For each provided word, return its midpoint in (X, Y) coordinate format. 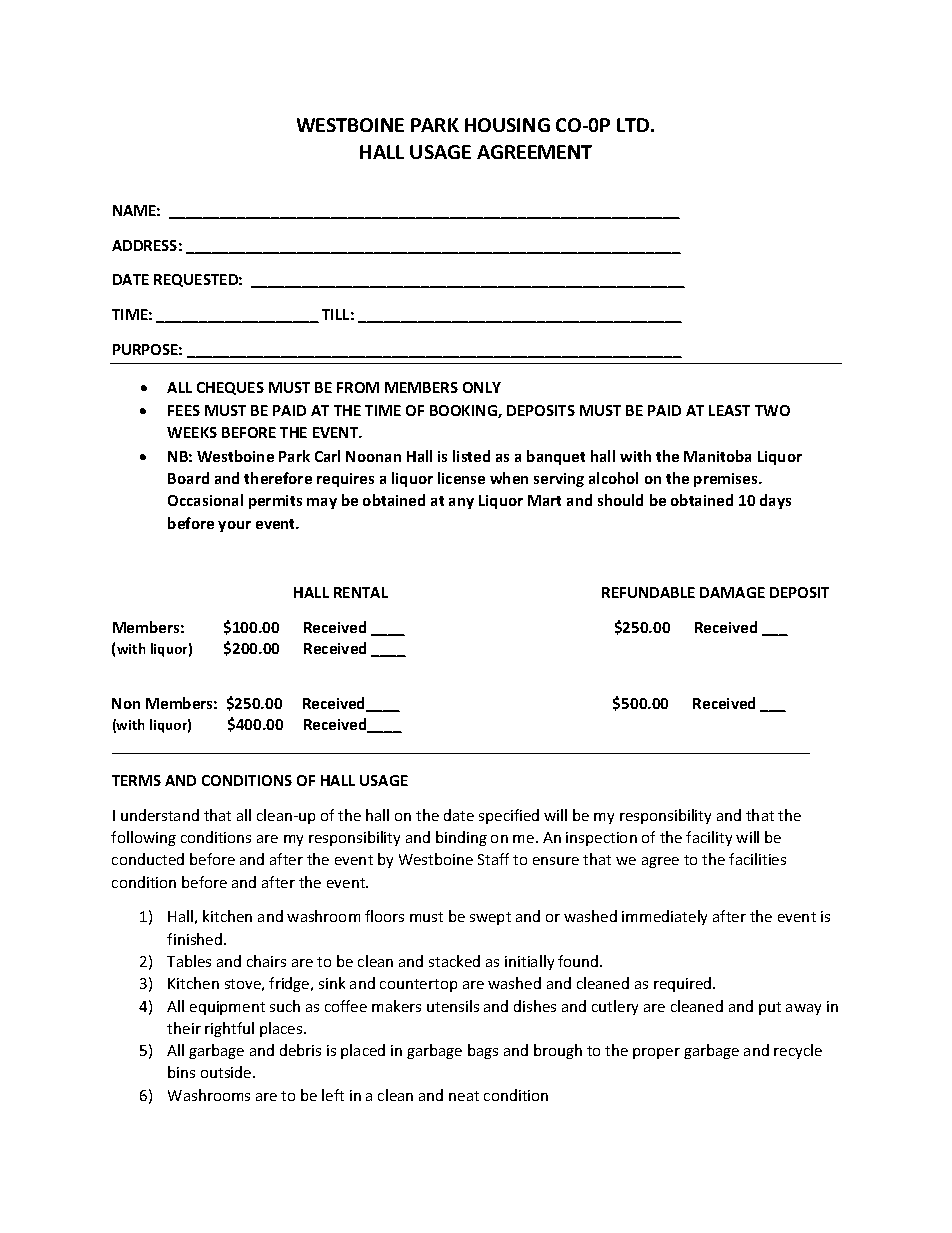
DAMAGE (732, 592)
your (234, 526)
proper (656, 1053)
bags (483, 1051)
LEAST (729, 410)
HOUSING (507, 125)
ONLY (482, 387)
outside (227, 1072)
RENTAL (361, 592)
